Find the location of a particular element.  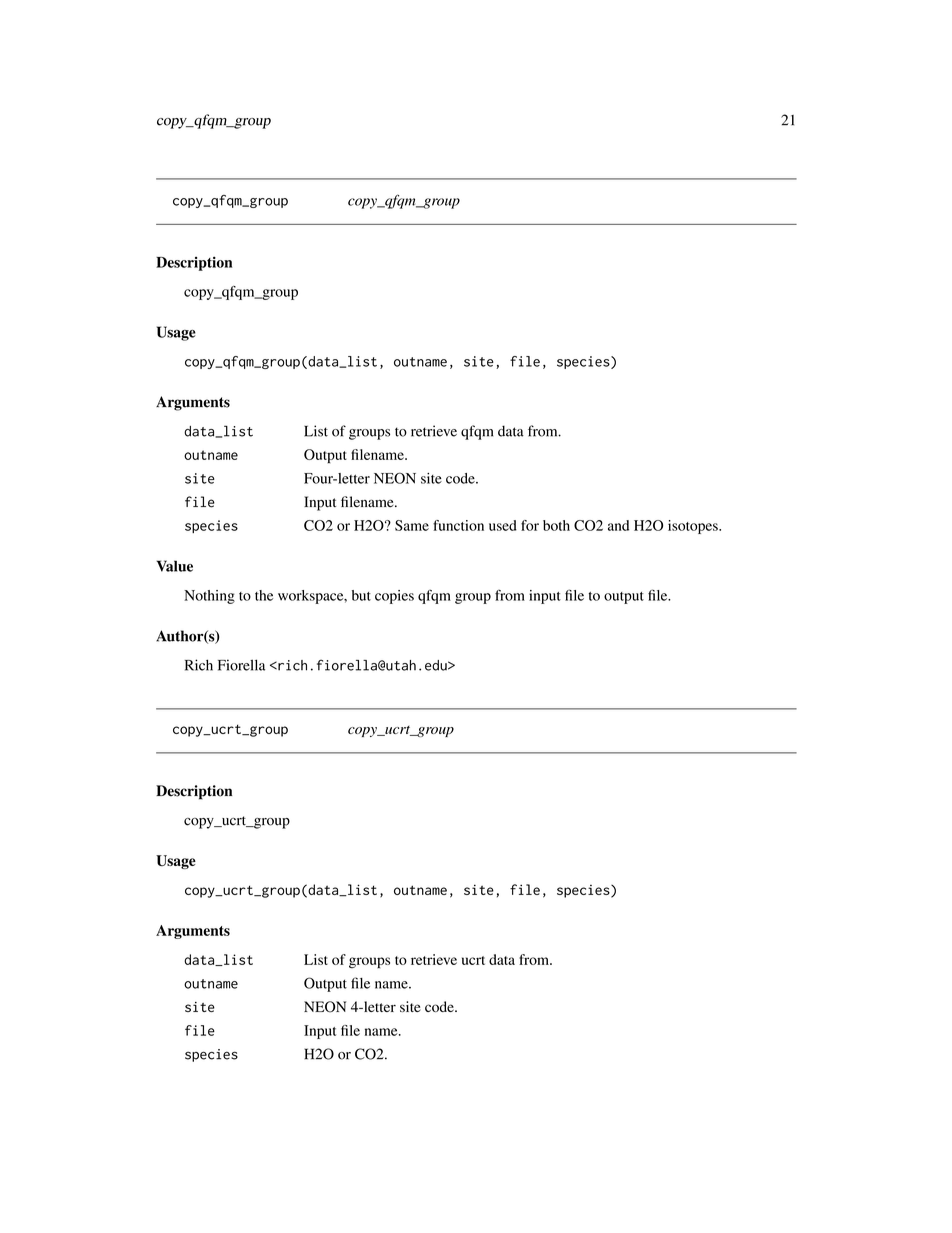

used is located at coordinates (503, 525).
